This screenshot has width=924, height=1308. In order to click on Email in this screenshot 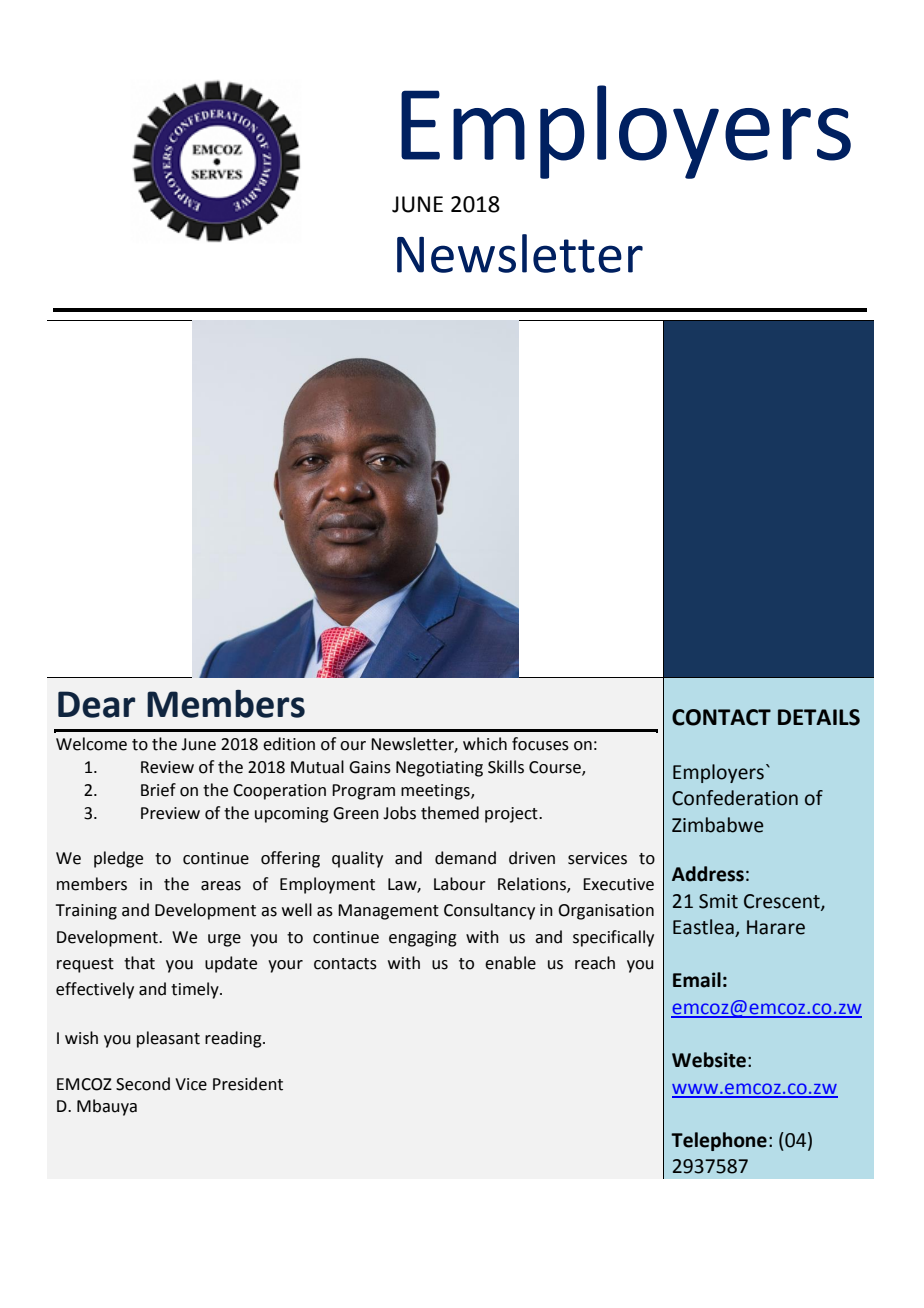, I will do `click(697, 980)`.
